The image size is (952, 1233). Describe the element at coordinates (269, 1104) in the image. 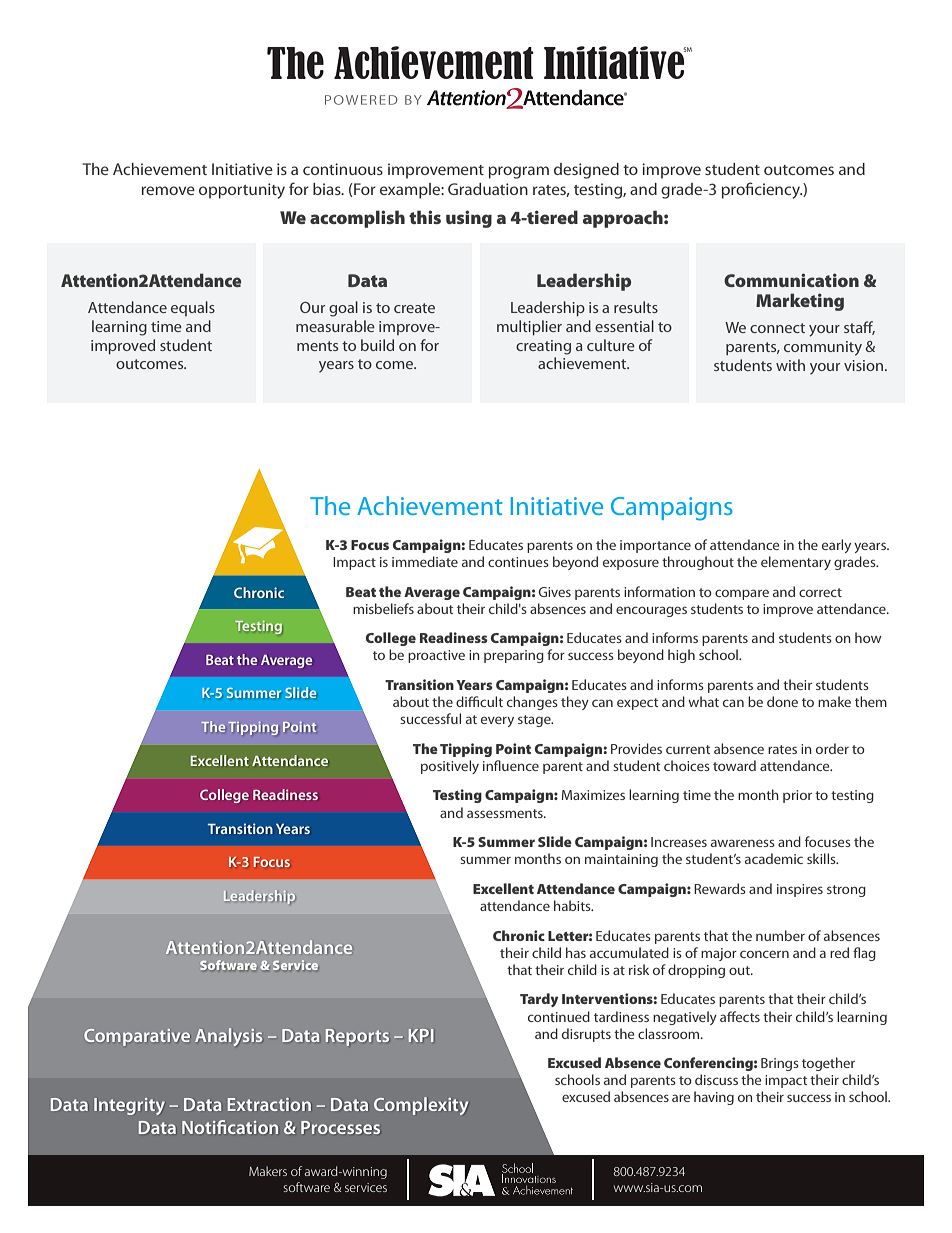

I see `Extraction` at that location.
